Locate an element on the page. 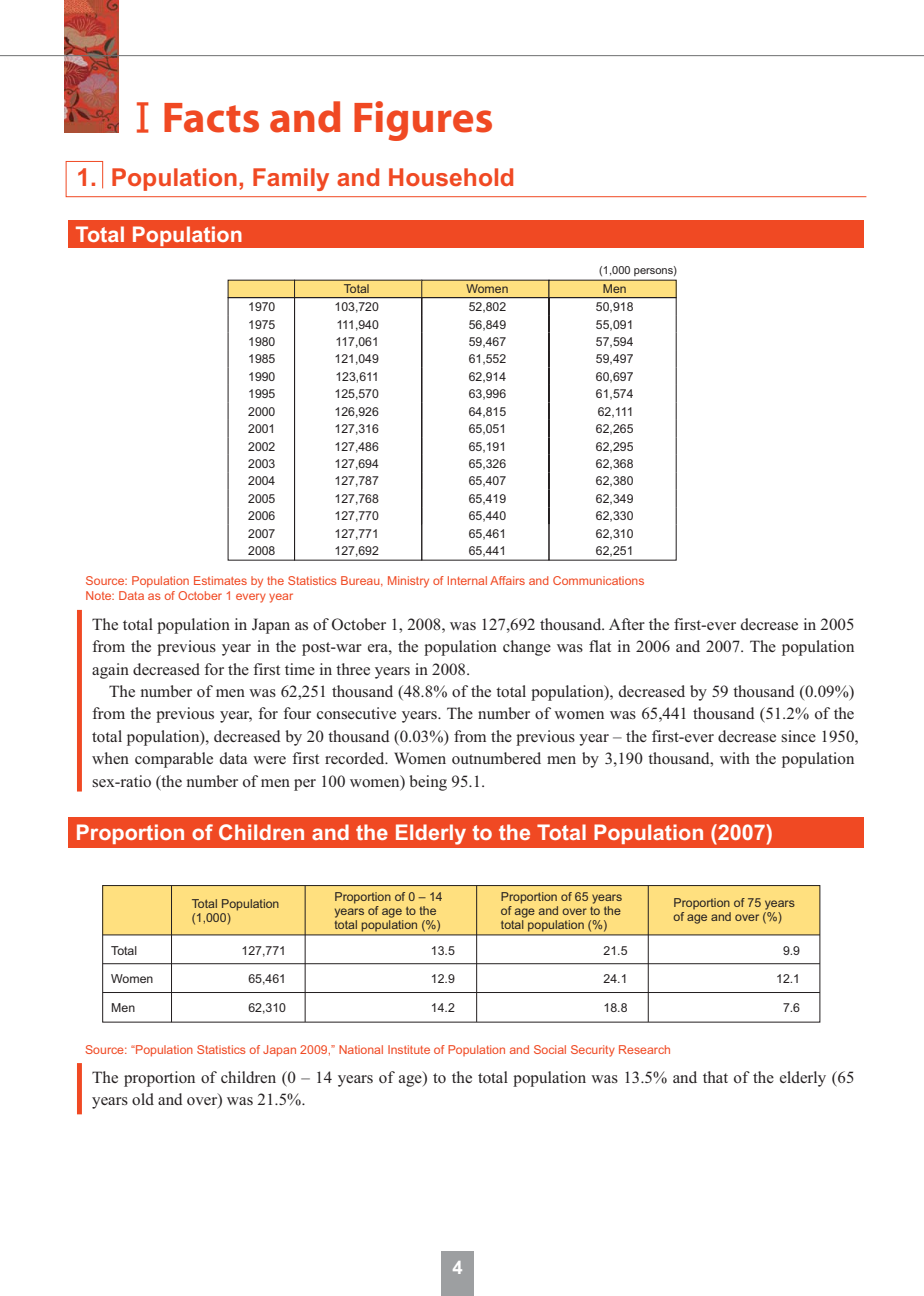 Image resolution: width=924 pixels, height=1296 pixels. After is located at coordinates (627, 624).
